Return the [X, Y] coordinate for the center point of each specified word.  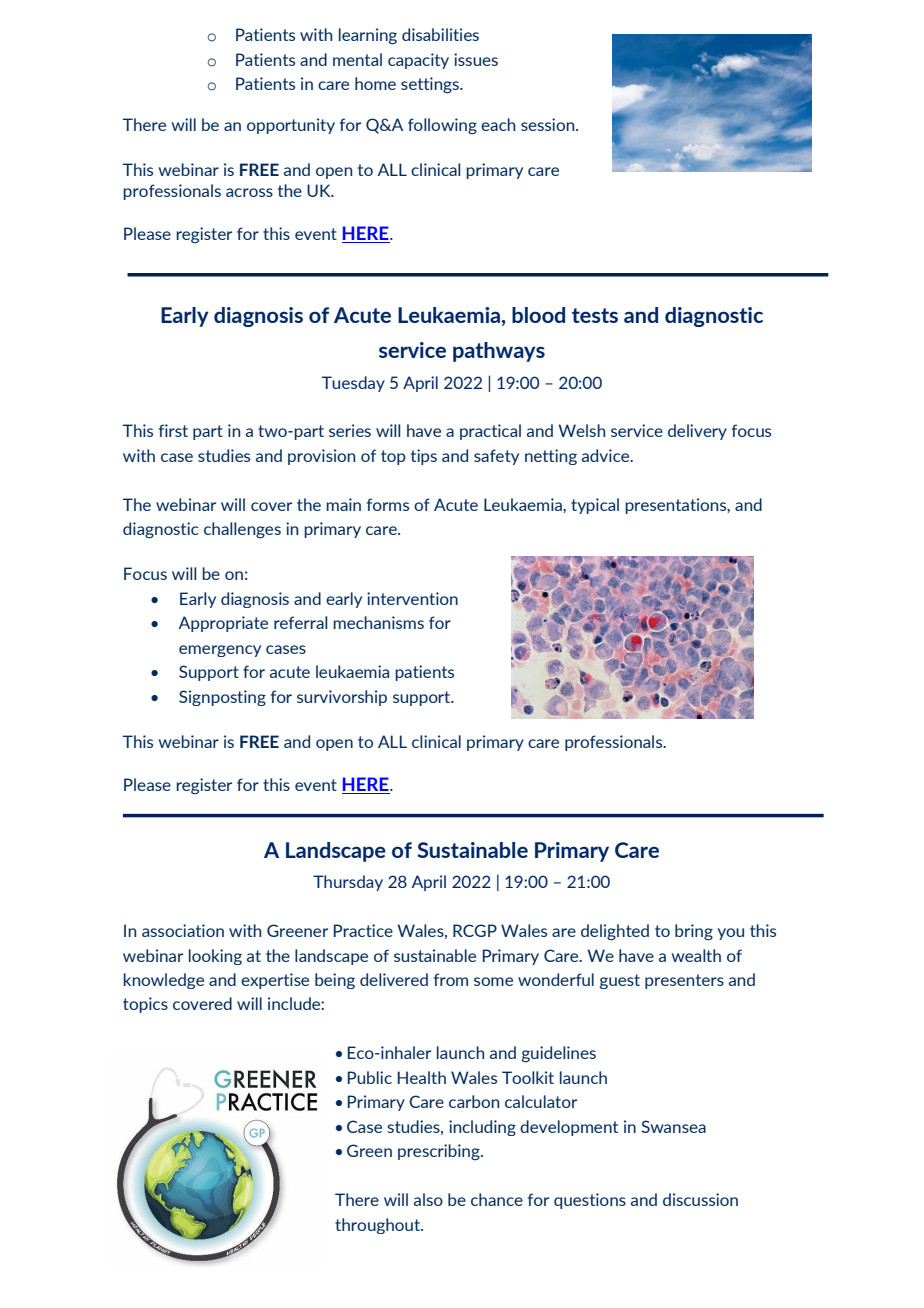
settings [431, 85]
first [173, 430]
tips [424, 457]
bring [694, 932]
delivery [697, 432]
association [183, 930]
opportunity [291, 126]
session [549, 124]
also [428, 1199]
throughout [379, 1226]
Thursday [348, 883]
